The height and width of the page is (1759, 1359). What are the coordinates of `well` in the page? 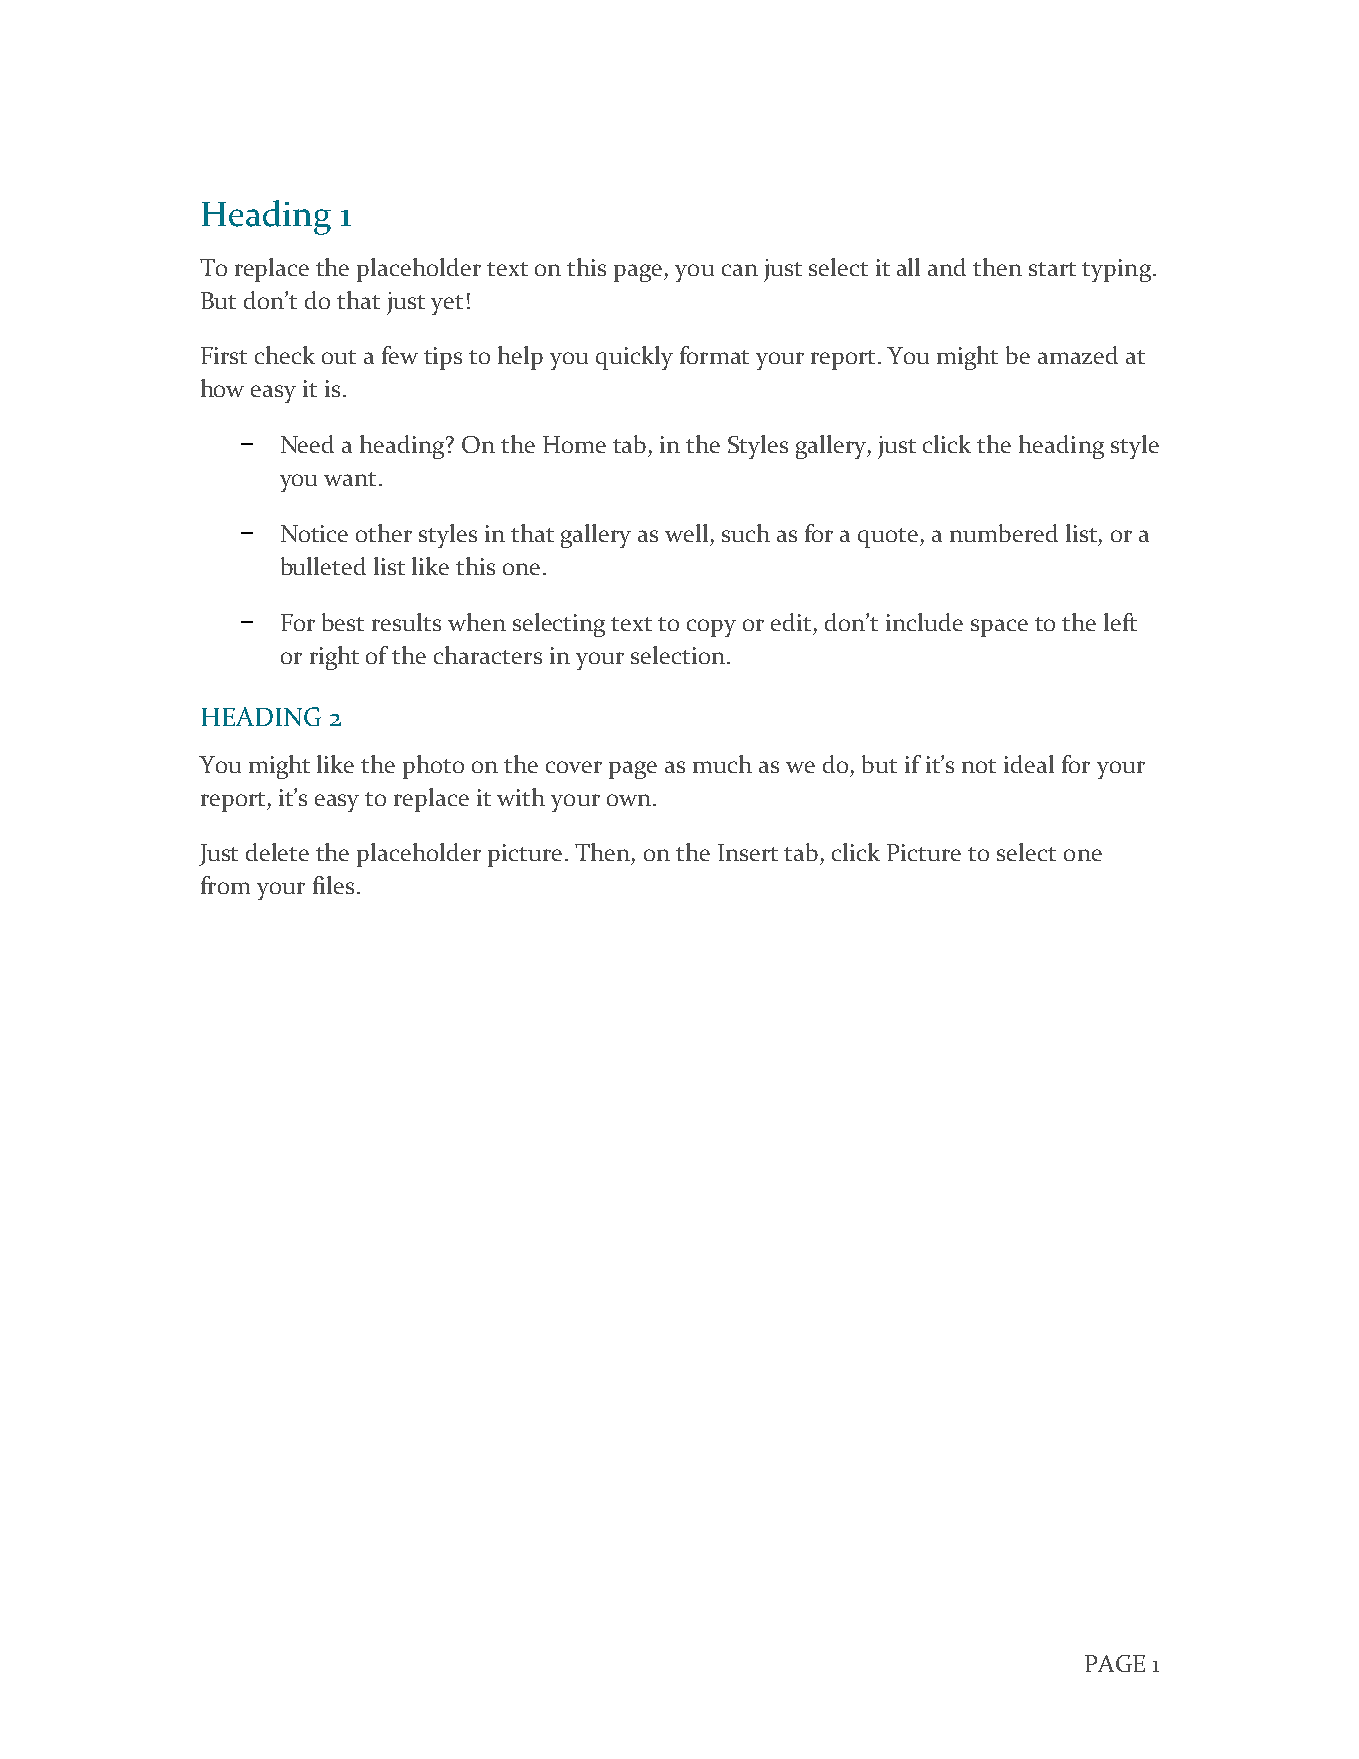 It's located at (686, 533).
